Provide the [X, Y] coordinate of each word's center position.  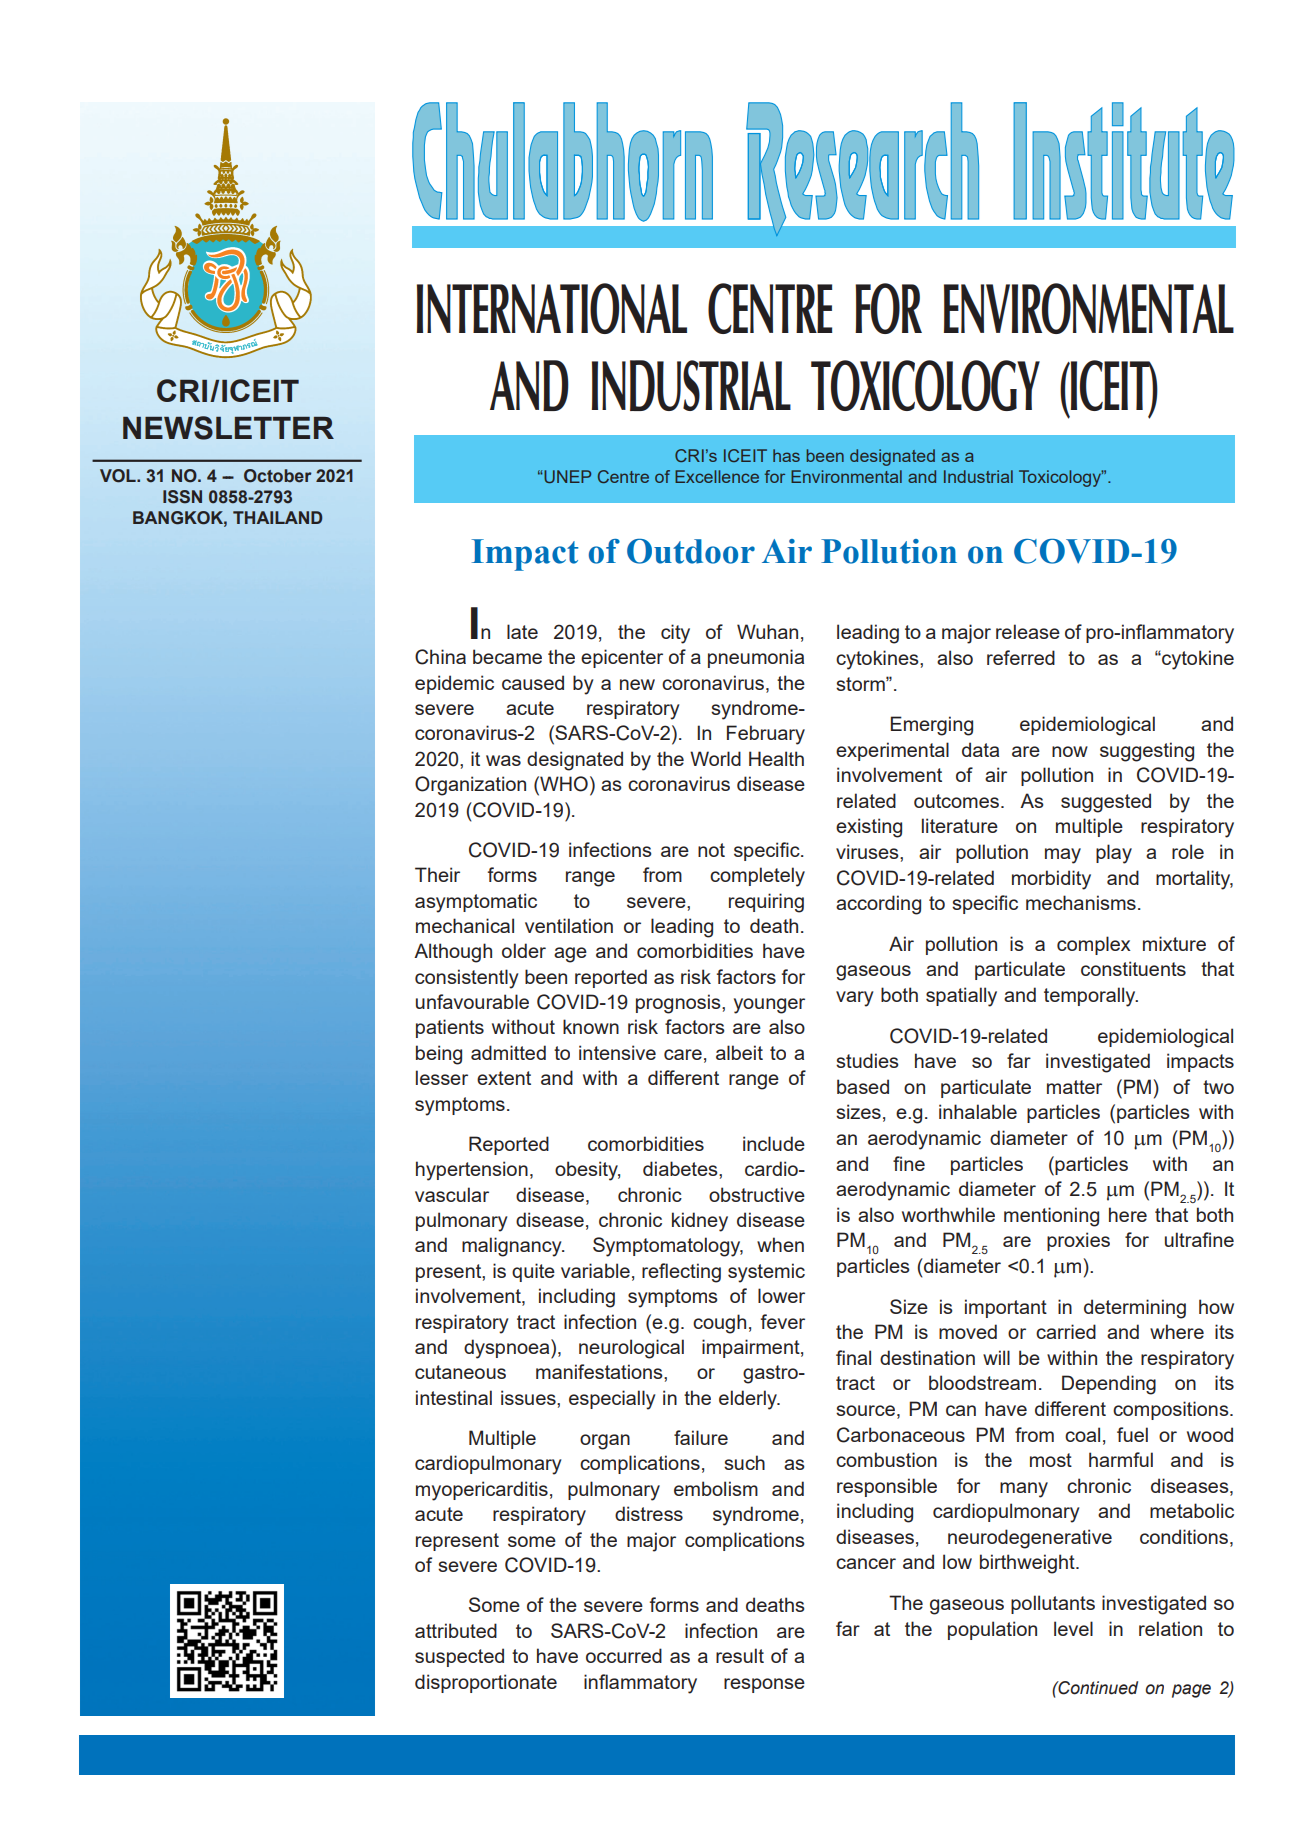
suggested [1106, 803]
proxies [1078, 1241]
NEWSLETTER [228, 428]
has [786, 455]
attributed [456, 1630]
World [715, 758]
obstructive [757, 1194]
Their [437, 874]
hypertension [472, 1171]
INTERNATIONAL [552, 308]
